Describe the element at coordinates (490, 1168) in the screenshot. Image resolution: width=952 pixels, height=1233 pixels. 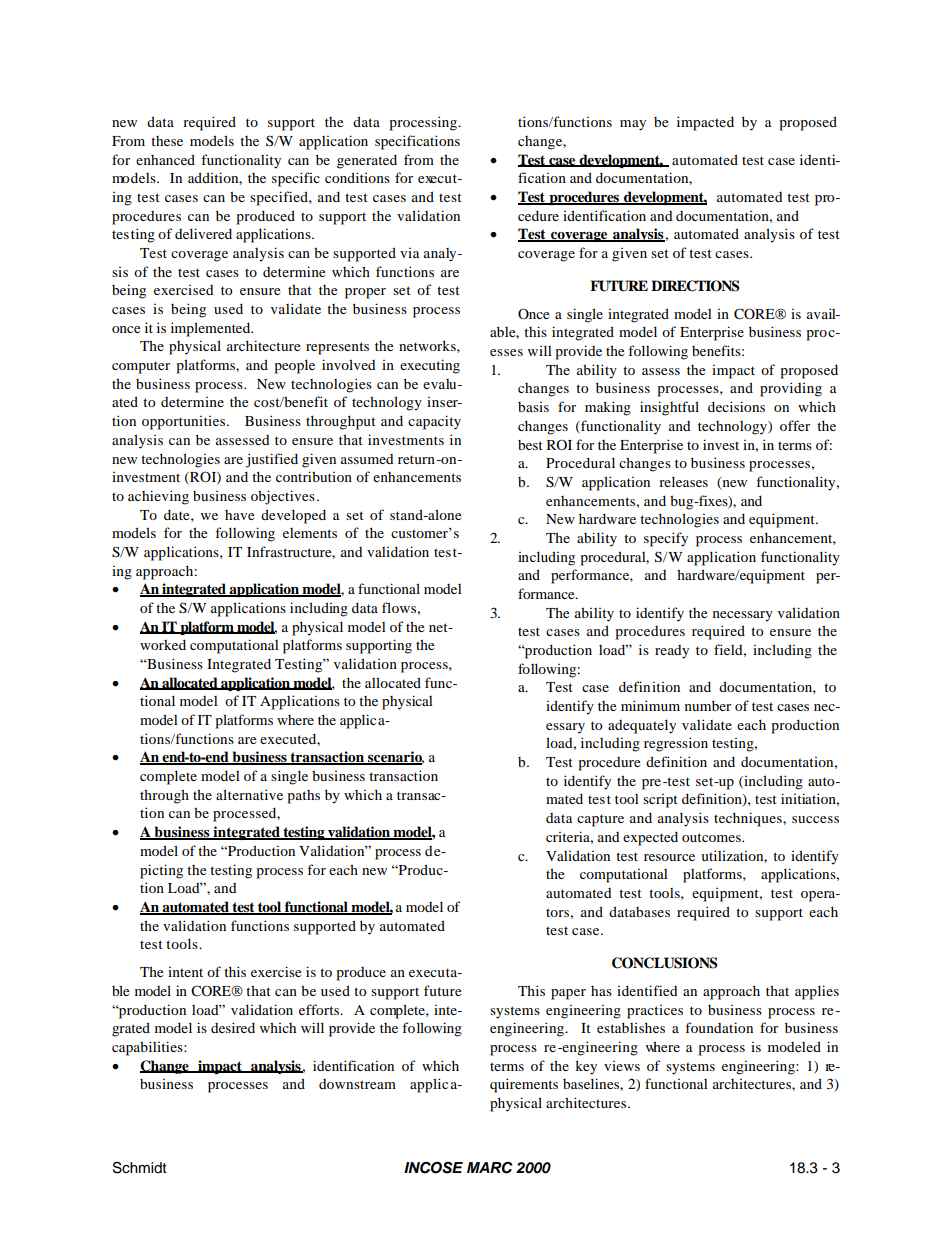
I see `MARC` at that location.
